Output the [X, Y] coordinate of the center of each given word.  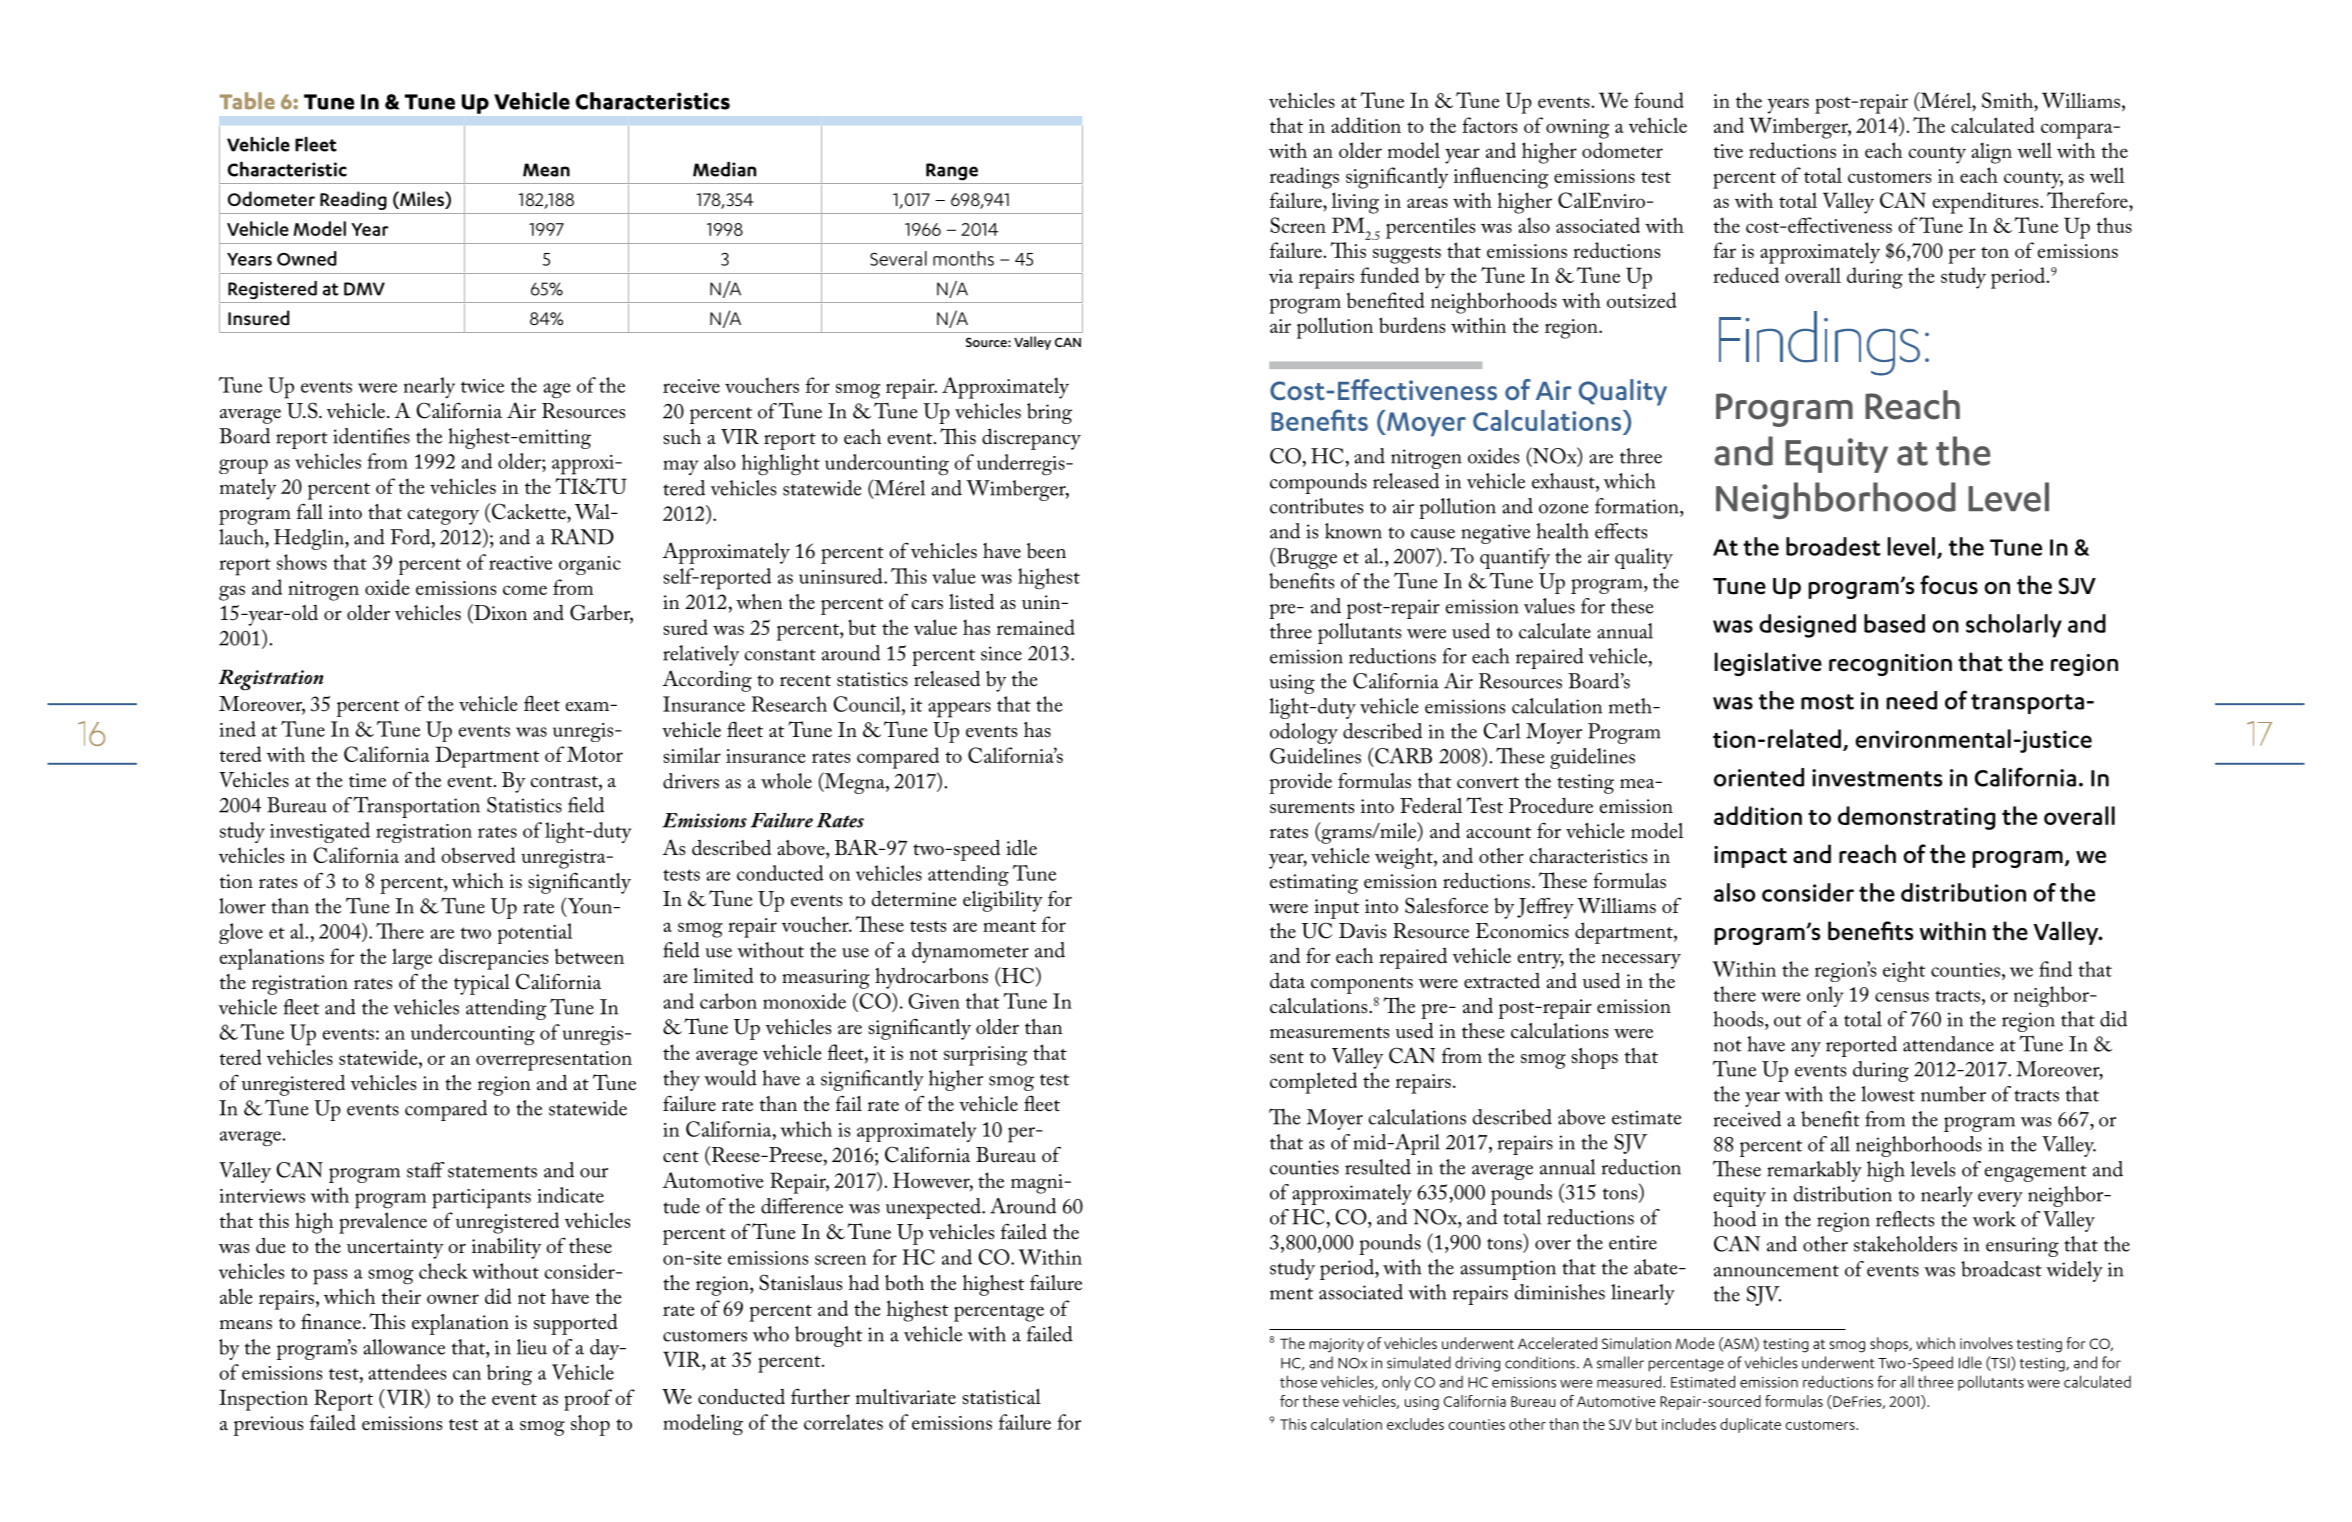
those [1298, 1381]
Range [952, 172]
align [1991, 153]
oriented [1759, 777]
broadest [1833, 546]
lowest [1888, 1094]
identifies [371, 436]
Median [724, 169]
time [367, 780]
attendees [407, 1372]
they [681, 1080]
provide [1300, 783]
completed [1313, 1083]
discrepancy [1031, 439]
